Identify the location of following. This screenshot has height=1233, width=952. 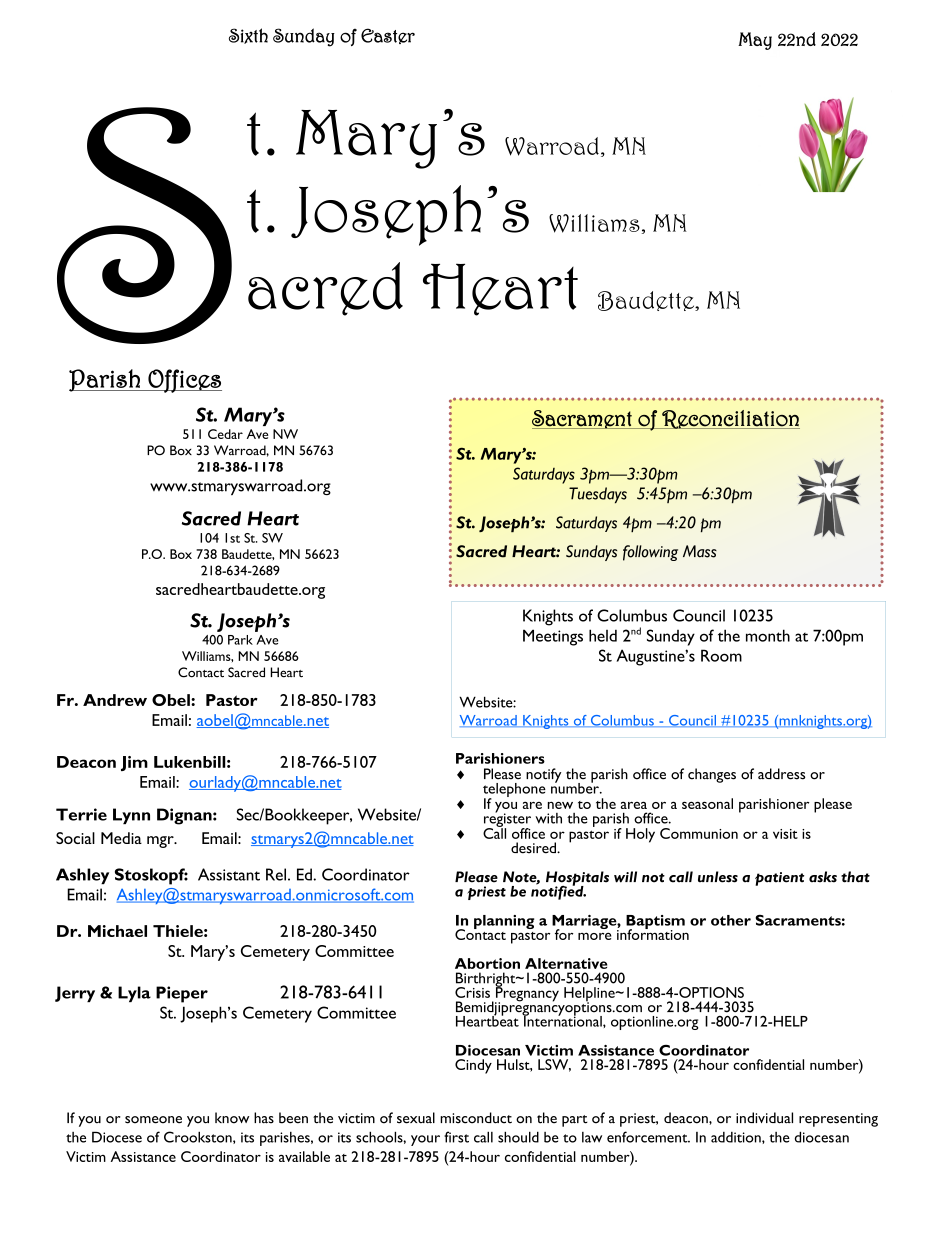
(650, 553).
